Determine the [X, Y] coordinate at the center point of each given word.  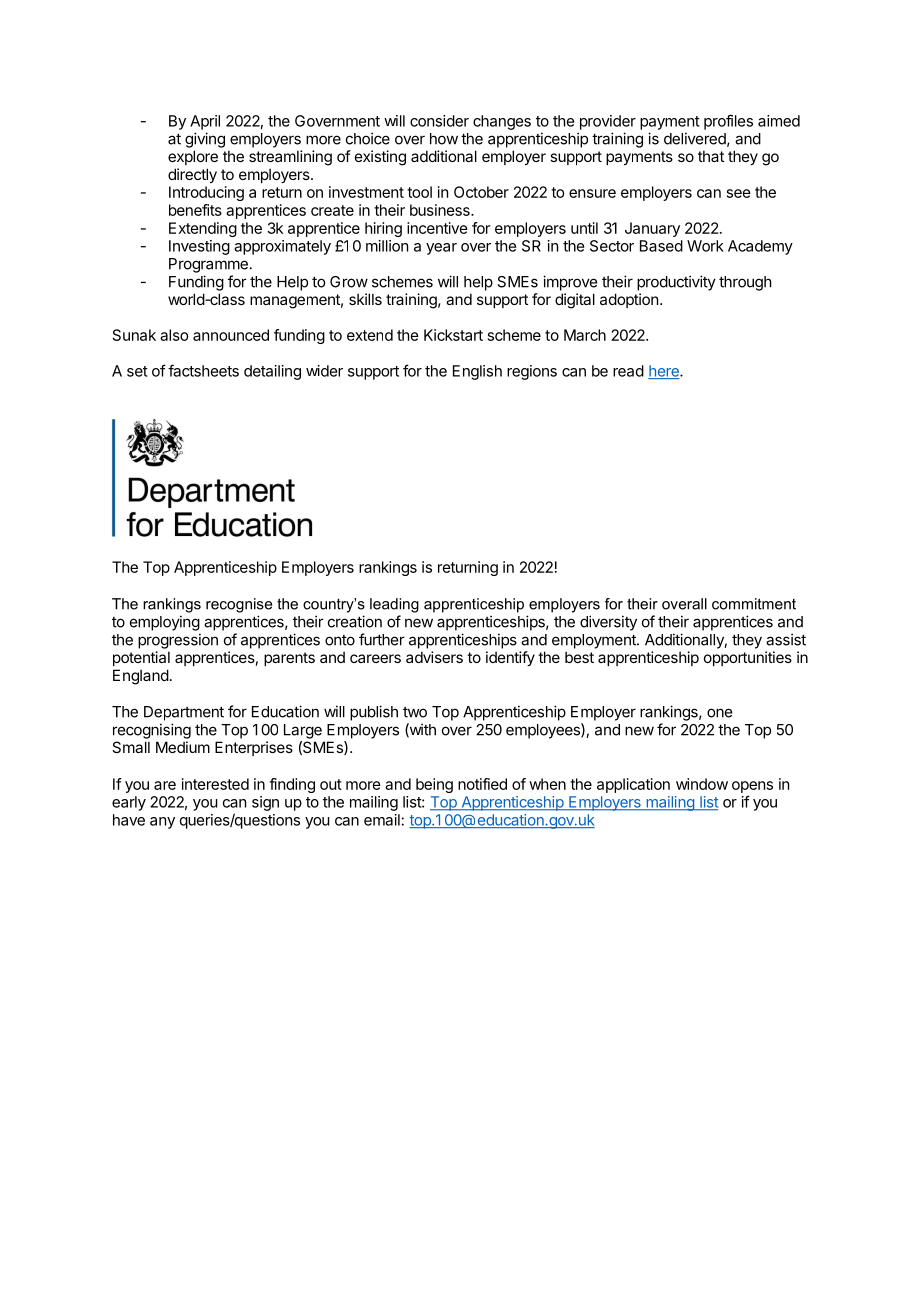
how [444, 139]
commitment [754, 604]
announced [231, 335]
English [477, 372]
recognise [239, 605]
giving [205, 140]
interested [215, 784]
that [711, 156]
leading [394, 605]
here [664, 372]
